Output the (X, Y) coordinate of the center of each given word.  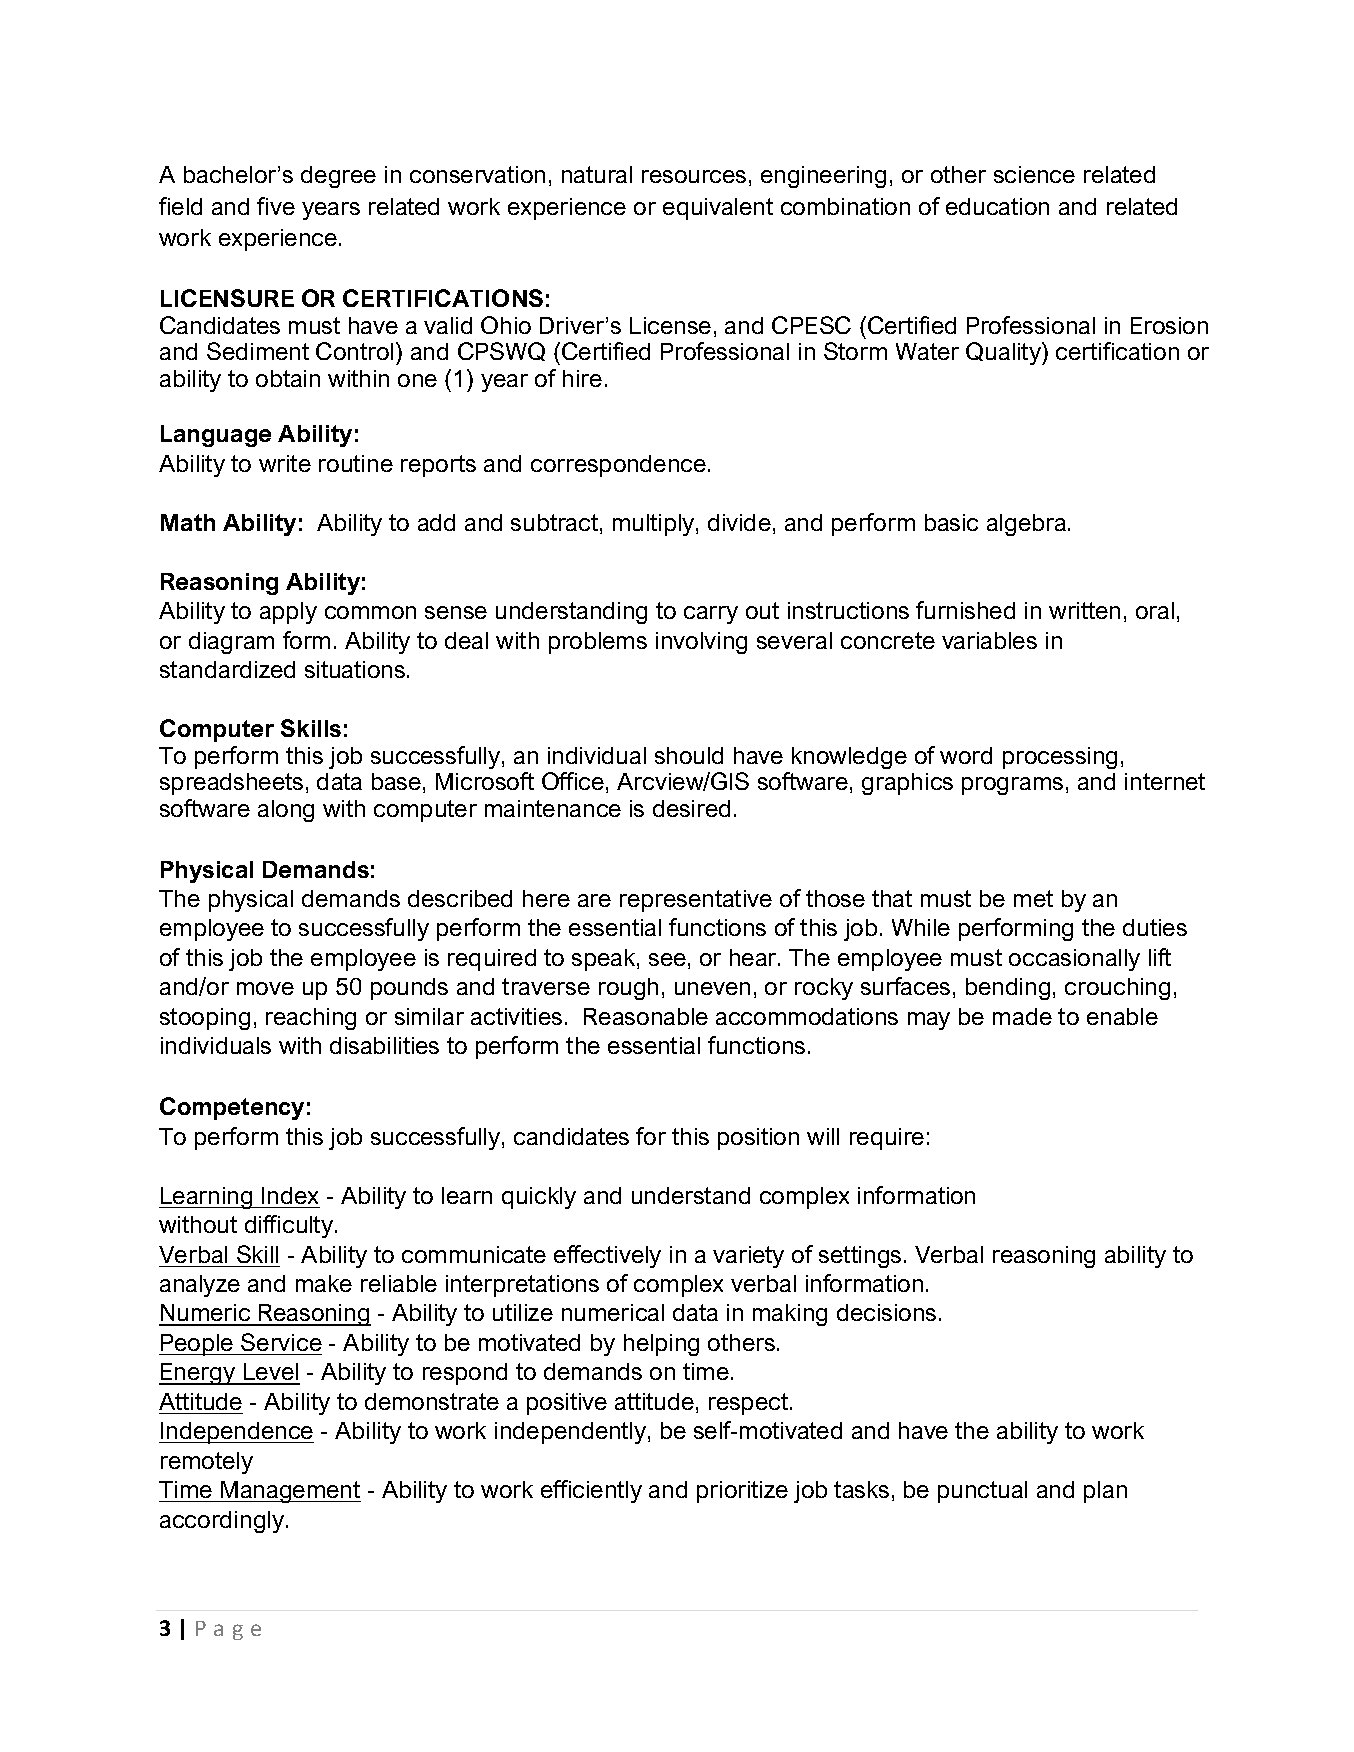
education (997, 206)
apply (288, 613)
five (276, 206)
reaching (311, 1019)
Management (290, 1492)
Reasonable (646, 1016)
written (1084, 610)
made (1022, 1016)
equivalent (718, 209)
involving (701, 643)
